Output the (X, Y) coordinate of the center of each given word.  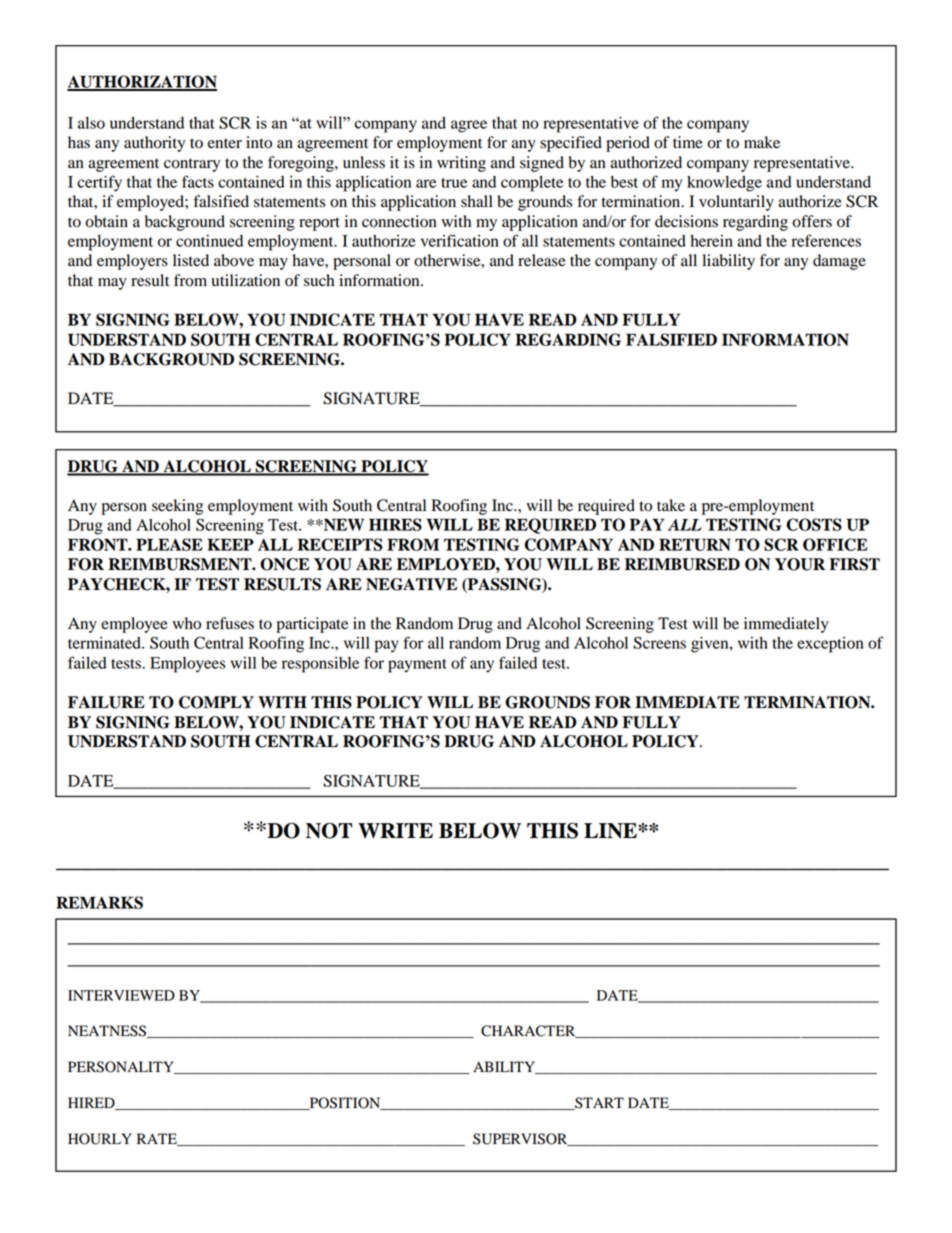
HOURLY (100, 1139)
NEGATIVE (411, 584)
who (186, 623)
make (762, 142)
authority (154, 144)
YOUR (800, 564)
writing (461, 164)
